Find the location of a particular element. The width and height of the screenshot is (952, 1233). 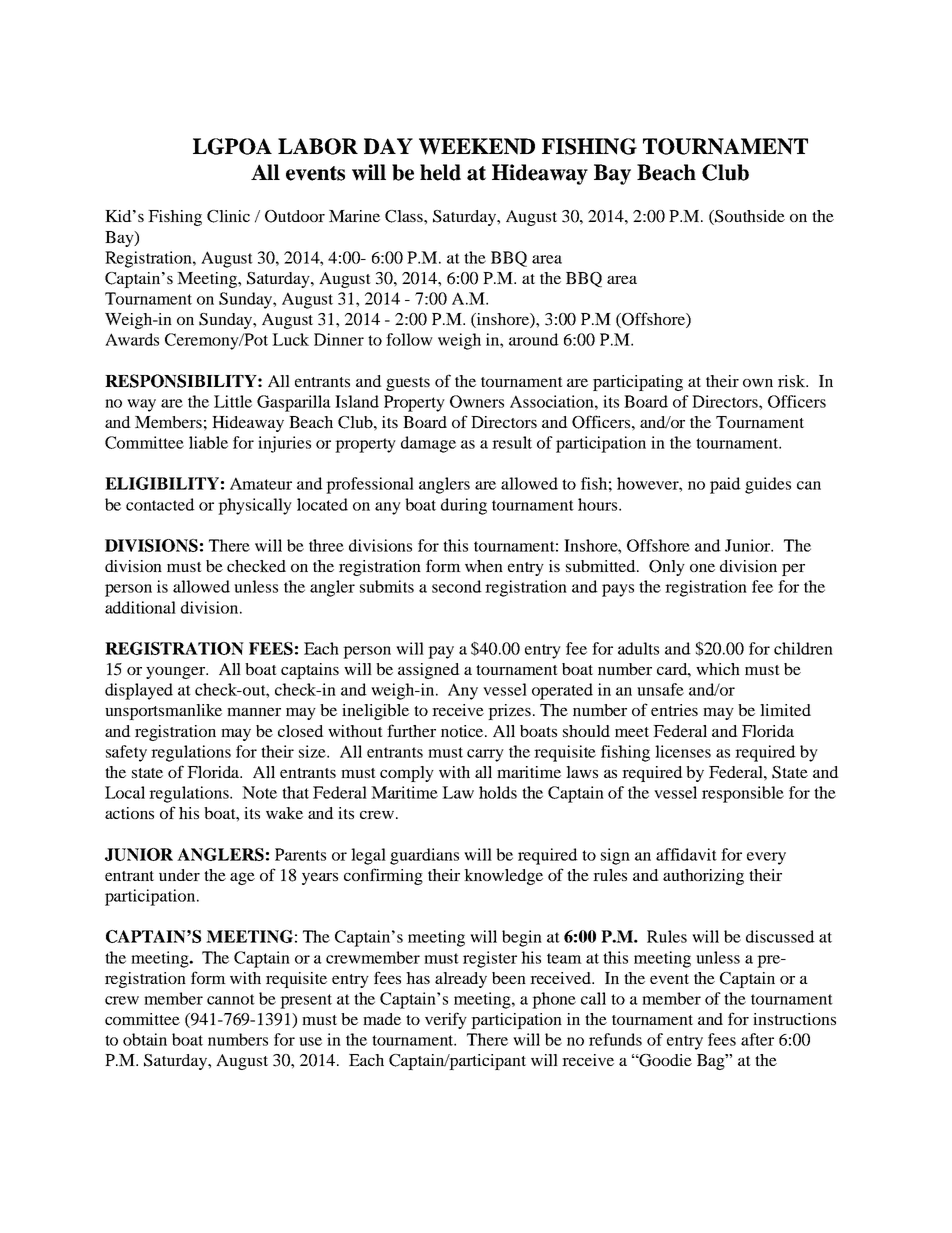

Note is located at coordinates (259, 792).
